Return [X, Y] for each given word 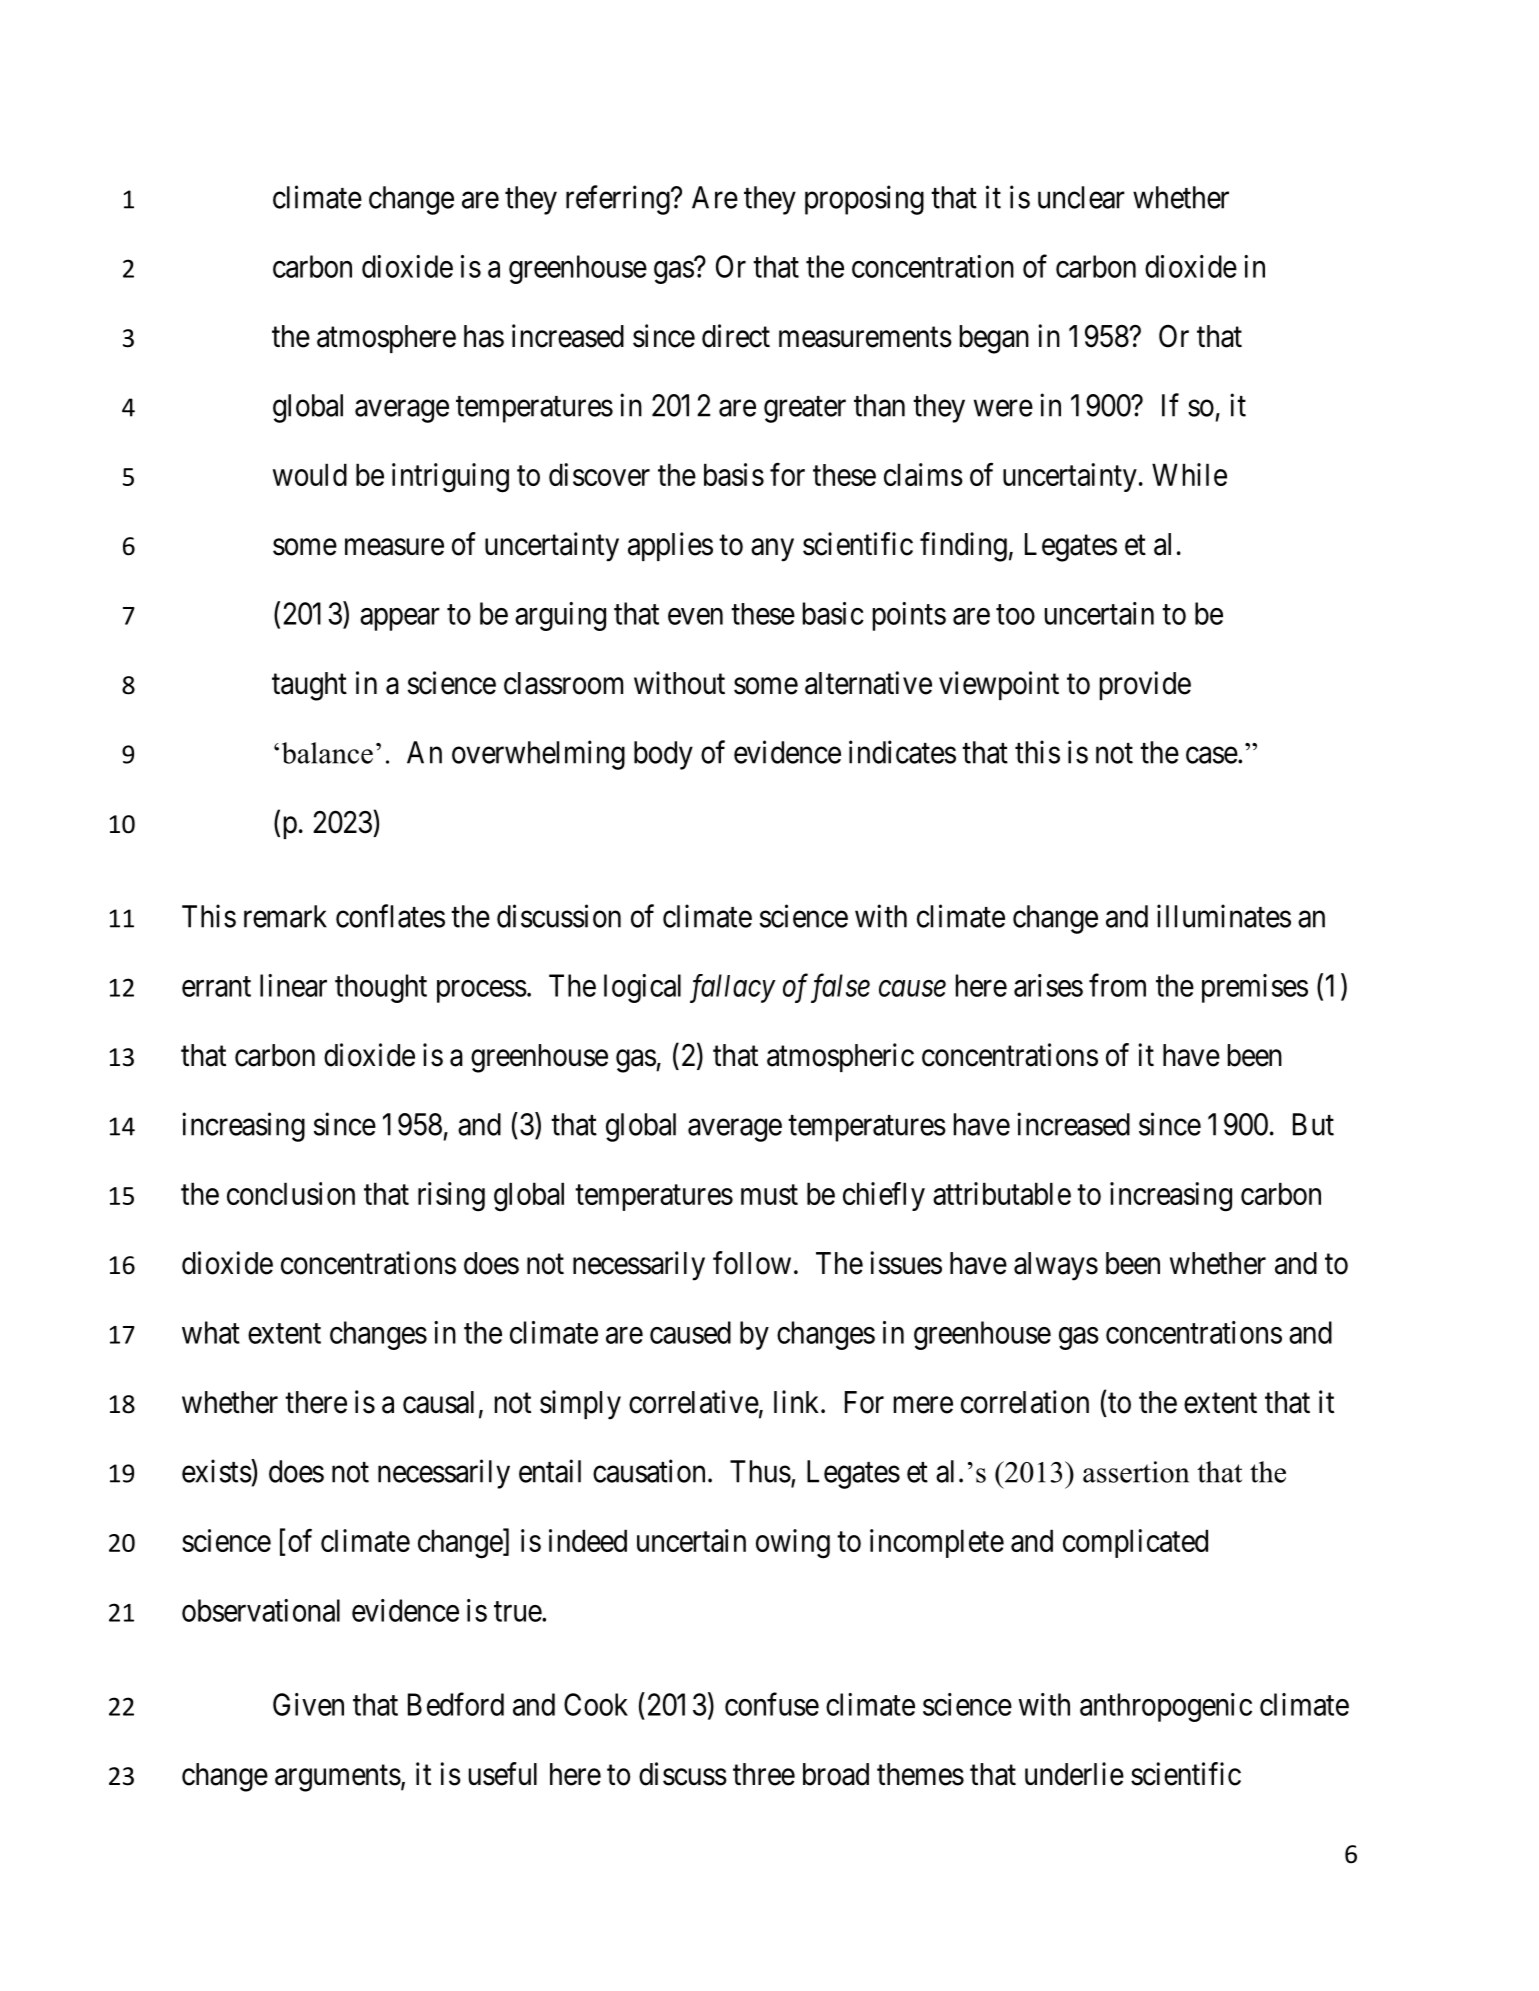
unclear [1081, 197]
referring [619, 200]
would [310, 474]
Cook [596, 1704]
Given [308, 1704]
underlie [1074, 1774]
